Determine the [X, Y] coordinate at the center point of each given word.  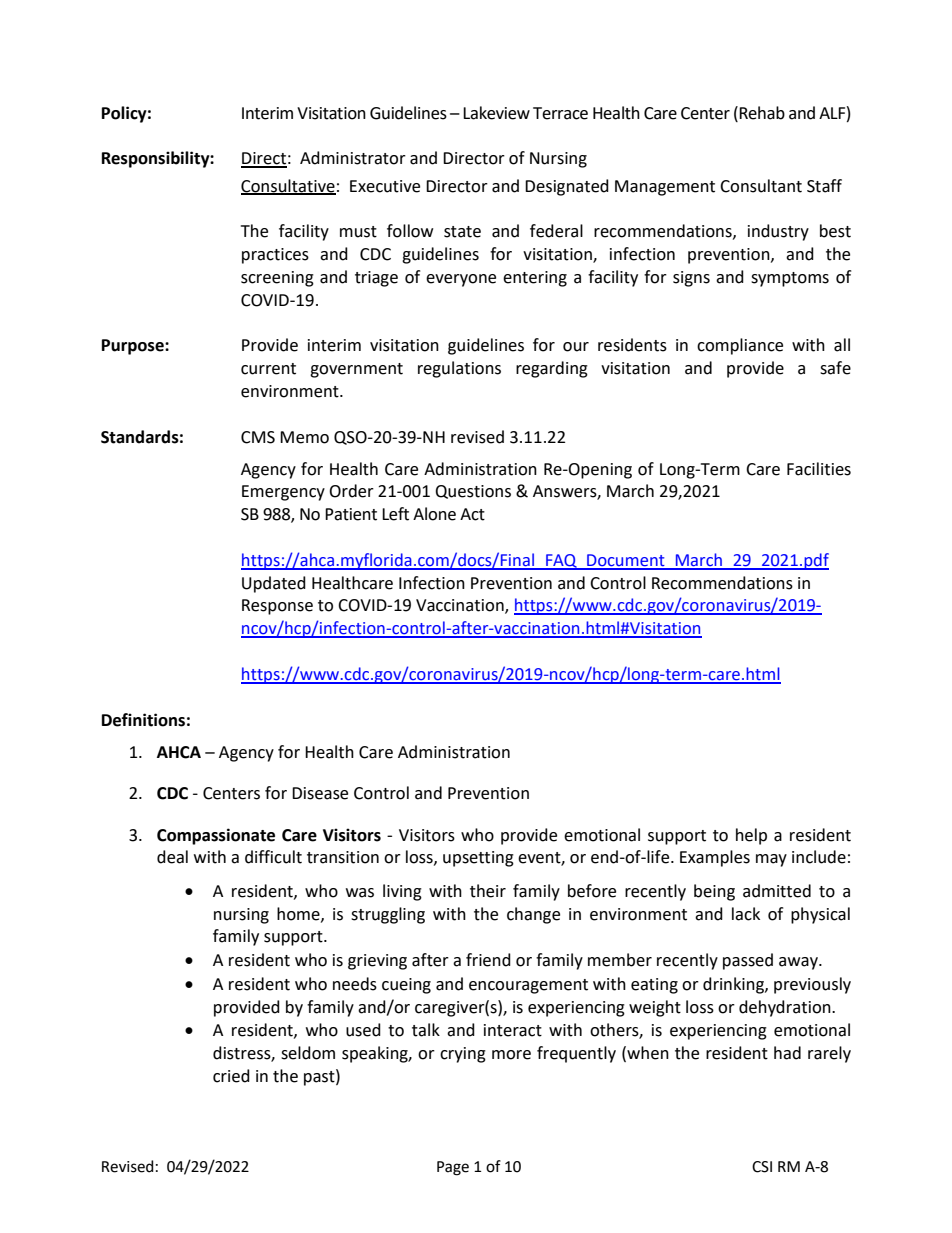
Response [277, 607]
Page [453, 1168]
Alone [434, 514]
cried [231, 1076]
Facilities [819, 469]
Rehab [762, 113]
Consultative [288, 186]
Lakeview [496, 113]
